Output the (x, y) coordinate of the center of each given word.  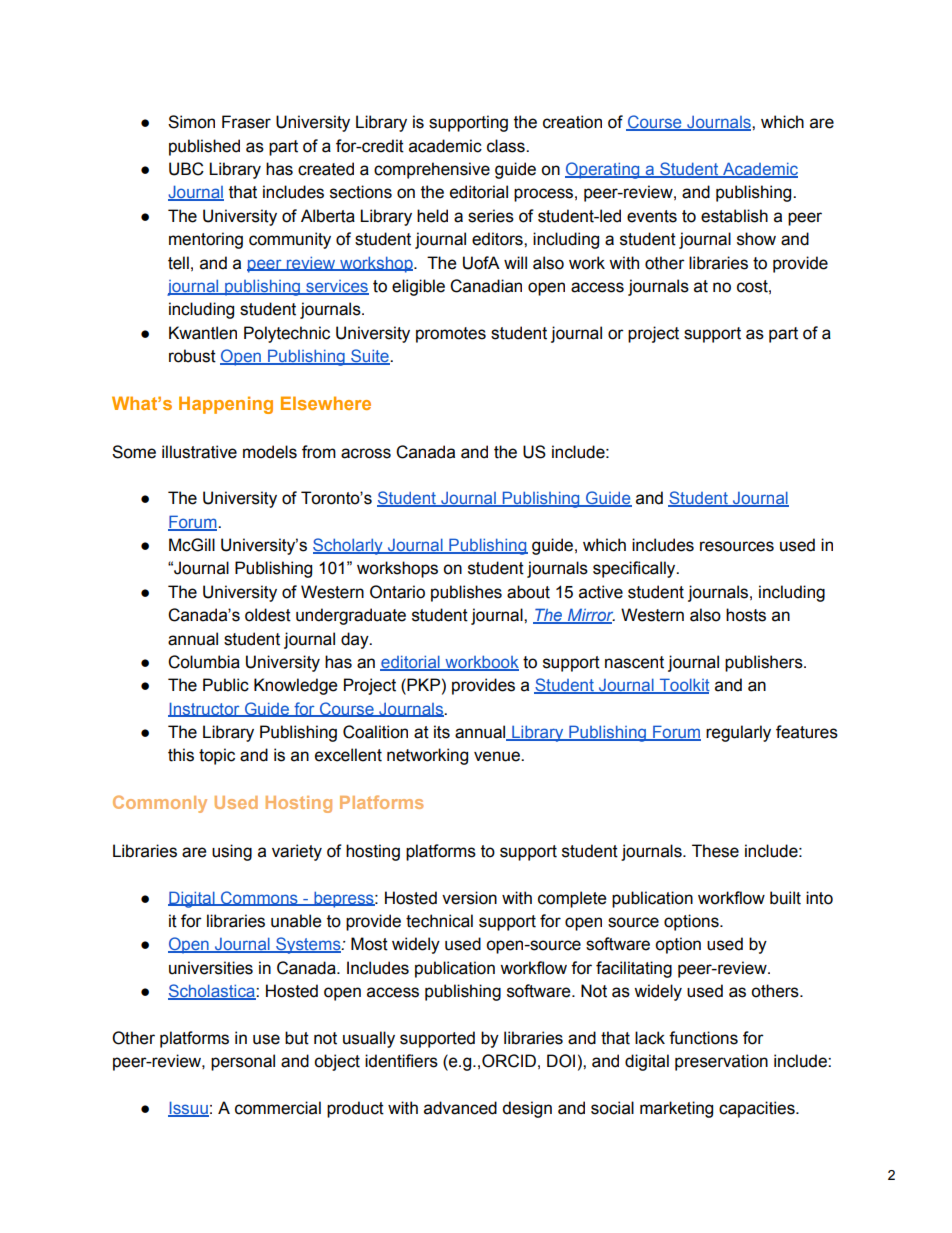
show (756, 239)
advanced (460, 1108)
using (232, 852)
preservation (721, 1062)
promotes (451, 335)
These (715, 851)
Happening (226, 405)
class (507, 146)
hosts (746, 615)
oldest (268, 615)
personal (243, 1062)
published (204, 147)
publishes (466, 593)
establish (734, 216)
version (469, 898)
